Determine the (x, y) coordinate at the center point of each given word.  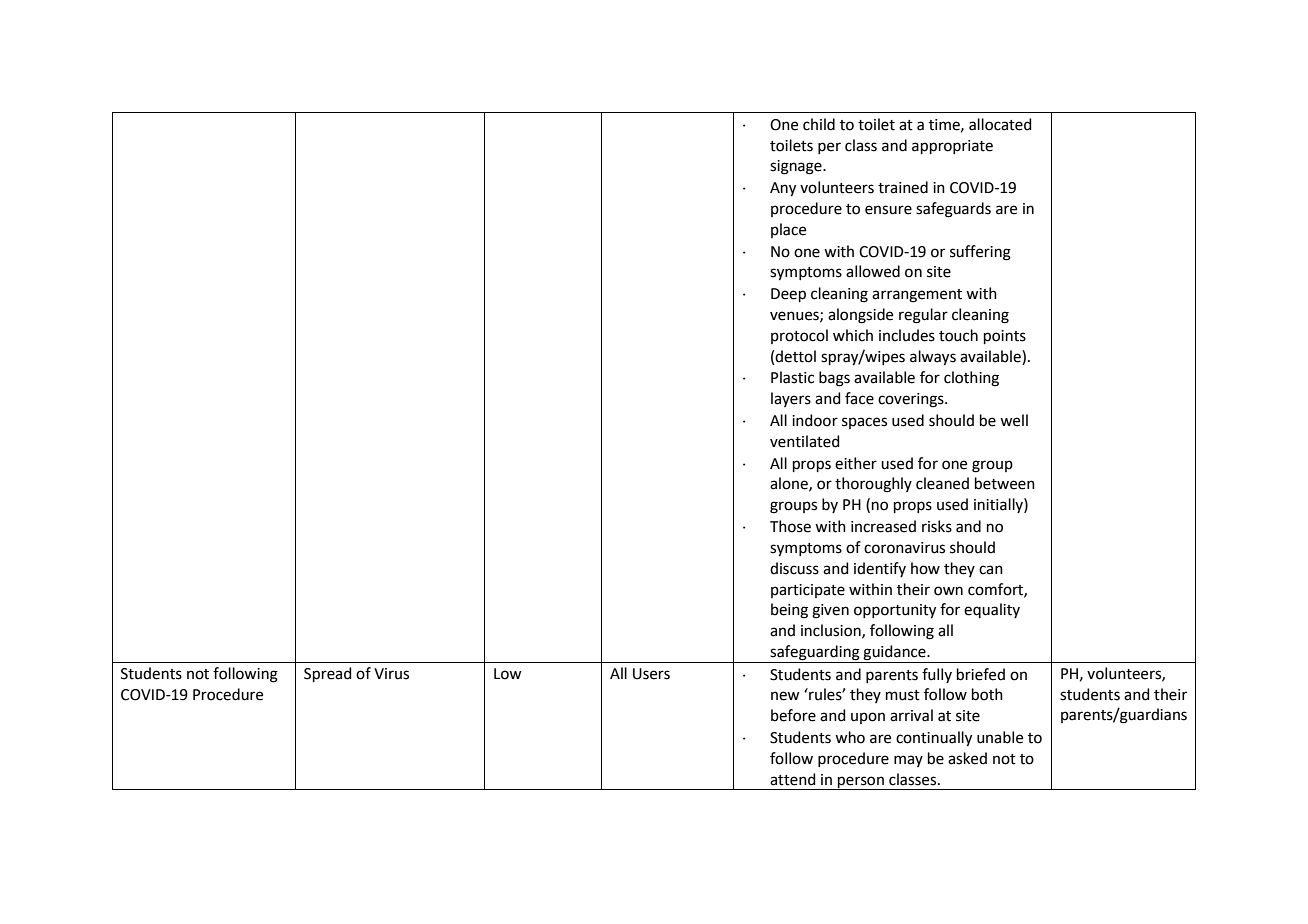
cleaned (942, 483)
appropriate (952, 147)
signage (797, 167)
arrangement (917, 296)
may (908, 761)
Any (783, 189)
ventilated (805, 441)
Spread (328, 674)
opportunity (895, 611)
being (789, 611)
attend (793, 779)
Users (651, 674)
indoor (815, 420)
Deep (788, 295)
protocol (799, 336)
